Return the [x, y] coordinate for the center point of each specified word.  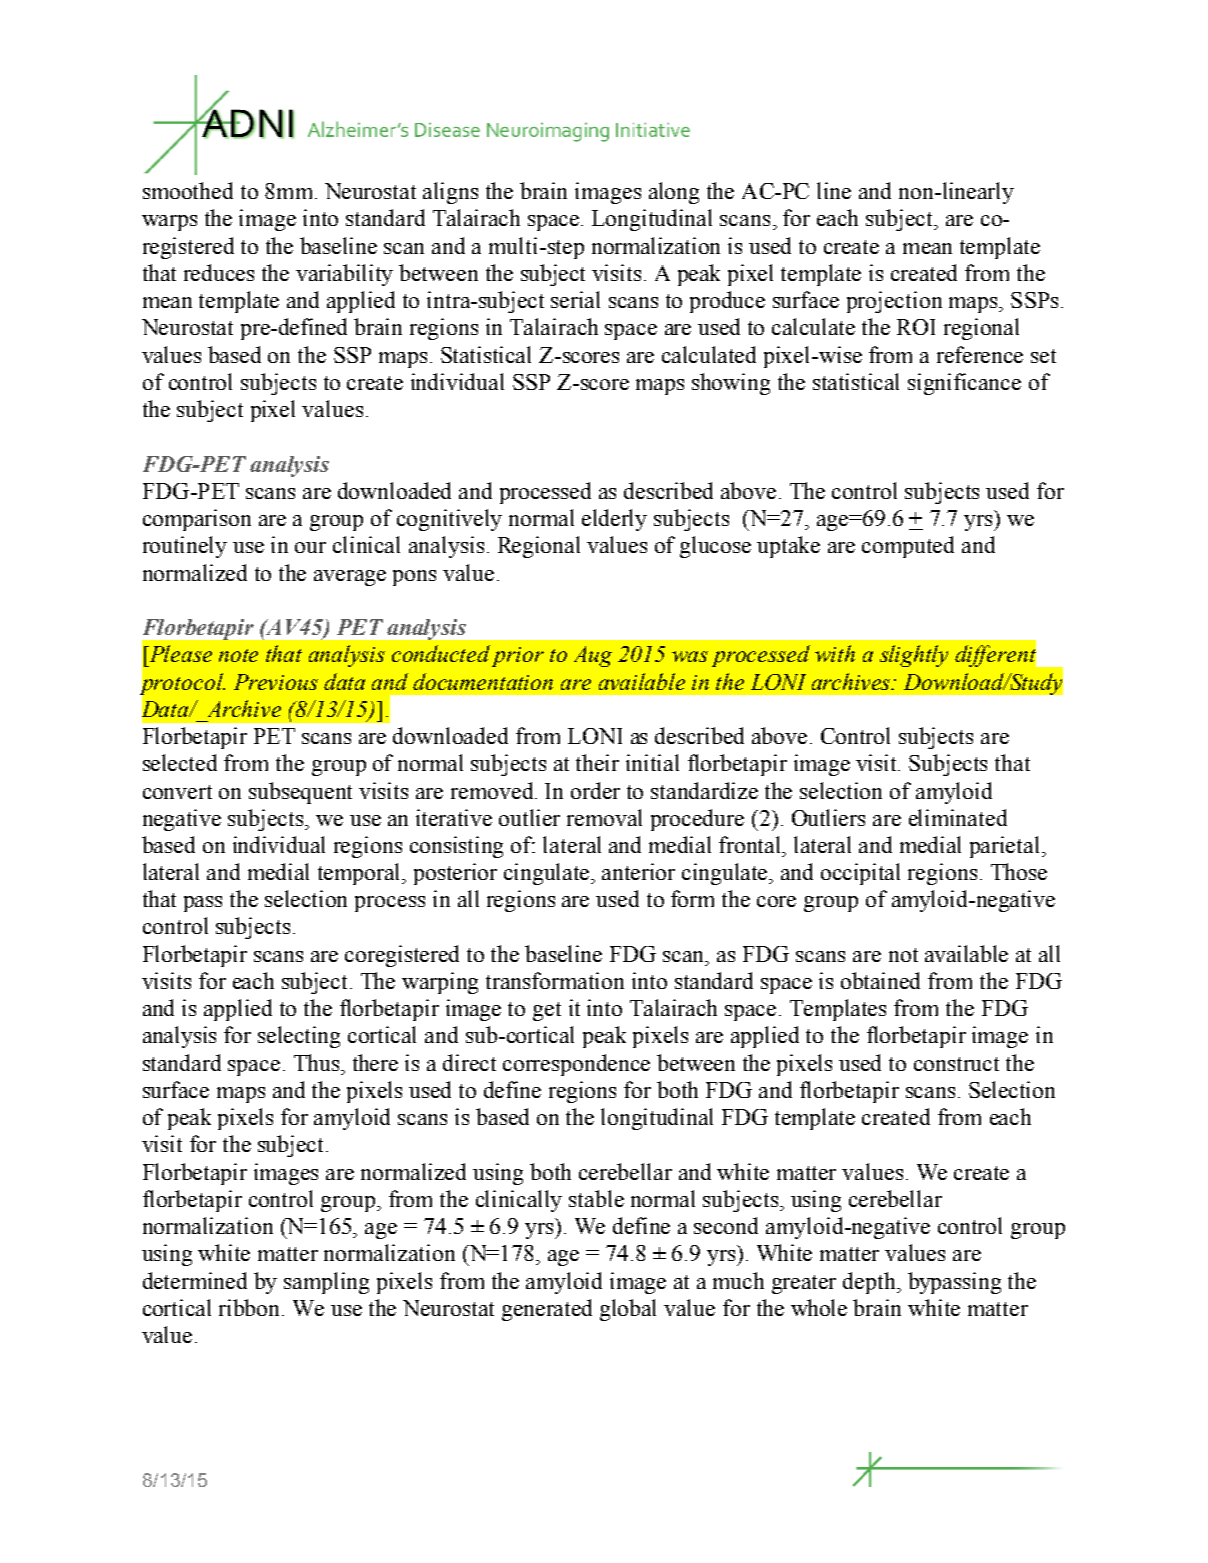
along [674, 193]
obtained [880, 980]
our [310, 547]
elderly [614, 520]
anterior [638, 871]
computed [908, 547]
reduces [219, 272]
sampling [326, 1283]
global [628, 1310]
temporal [361, 874]
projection [894, 302]
